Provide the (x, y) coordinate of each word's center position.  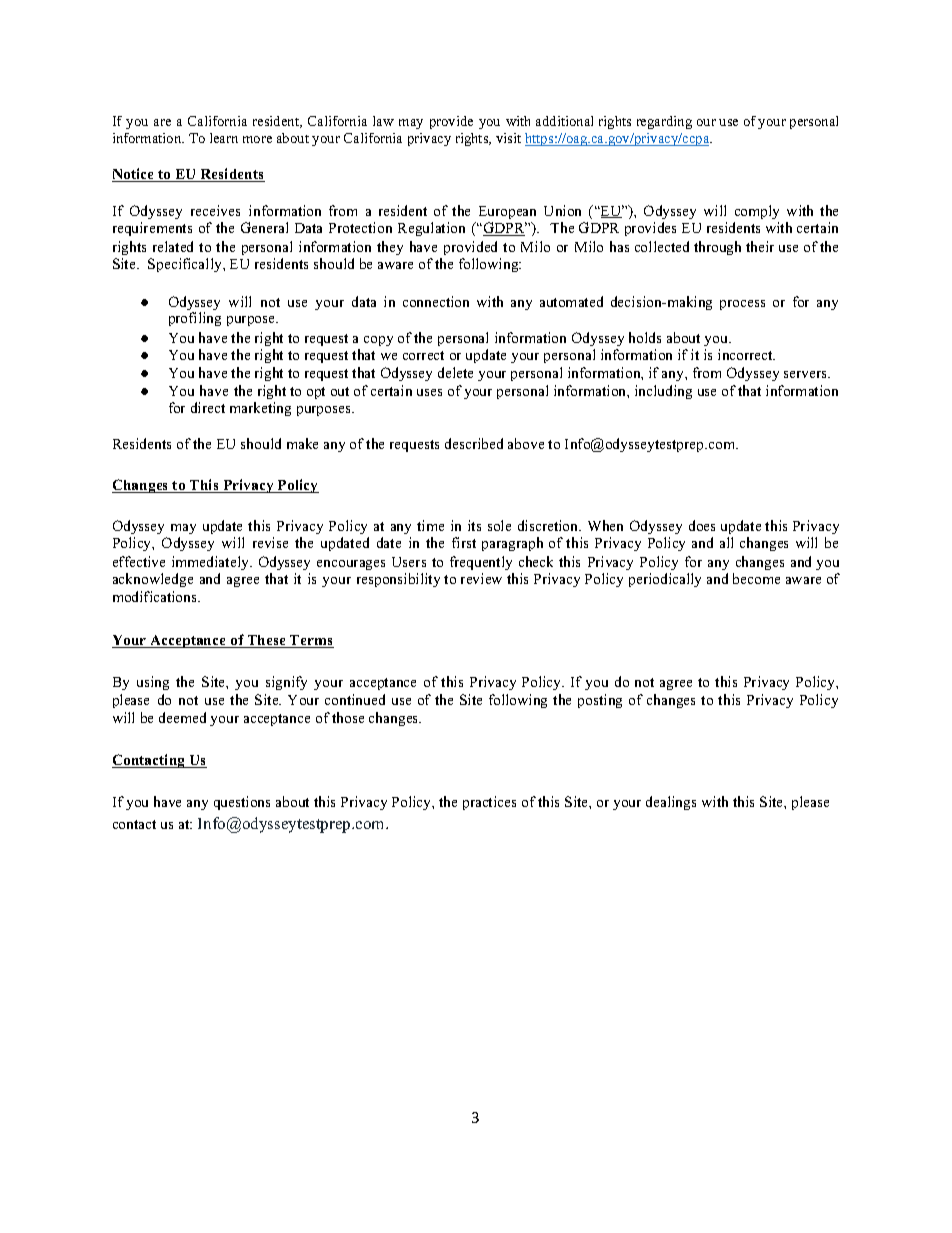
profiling (195, 319)
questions (242, 803)
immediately (212, 563)
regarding (664, 122)
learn (224, 138)
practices (489, 803)
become (756, 578)
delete (455, 372)
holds (645, 337)
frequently (481, 563)
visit (508, 138)
